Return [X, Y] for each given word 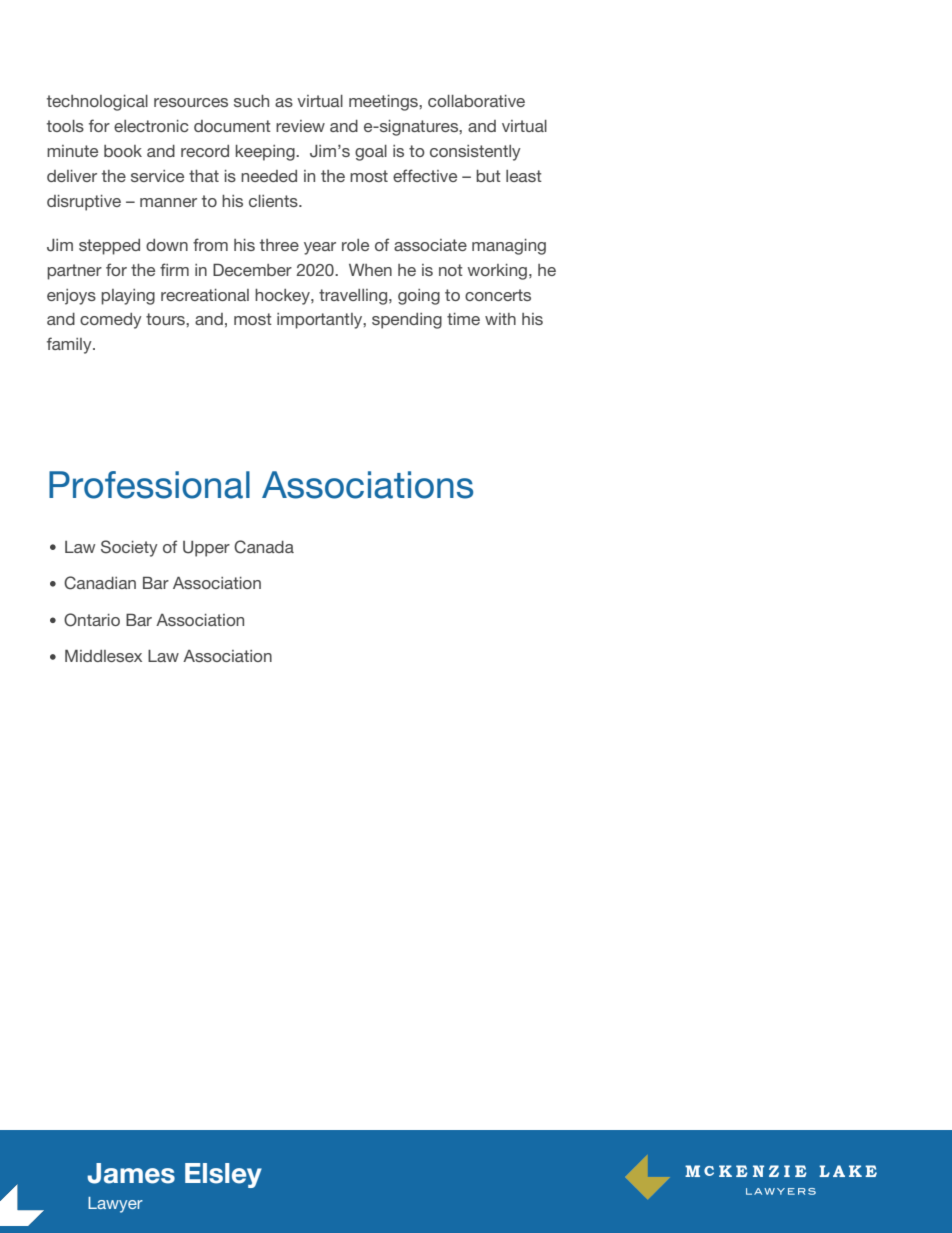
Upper [206, 549]
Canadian [100, 583]
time [463, 319]
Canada [264, 547]
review [300, 126]
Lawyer [115, 1205]
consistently [475, 153]
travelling [354, 297]
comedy [111, 321]
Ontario [92, 620]
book [123, 151]
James [131, 1173]
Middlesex [103, 655]
